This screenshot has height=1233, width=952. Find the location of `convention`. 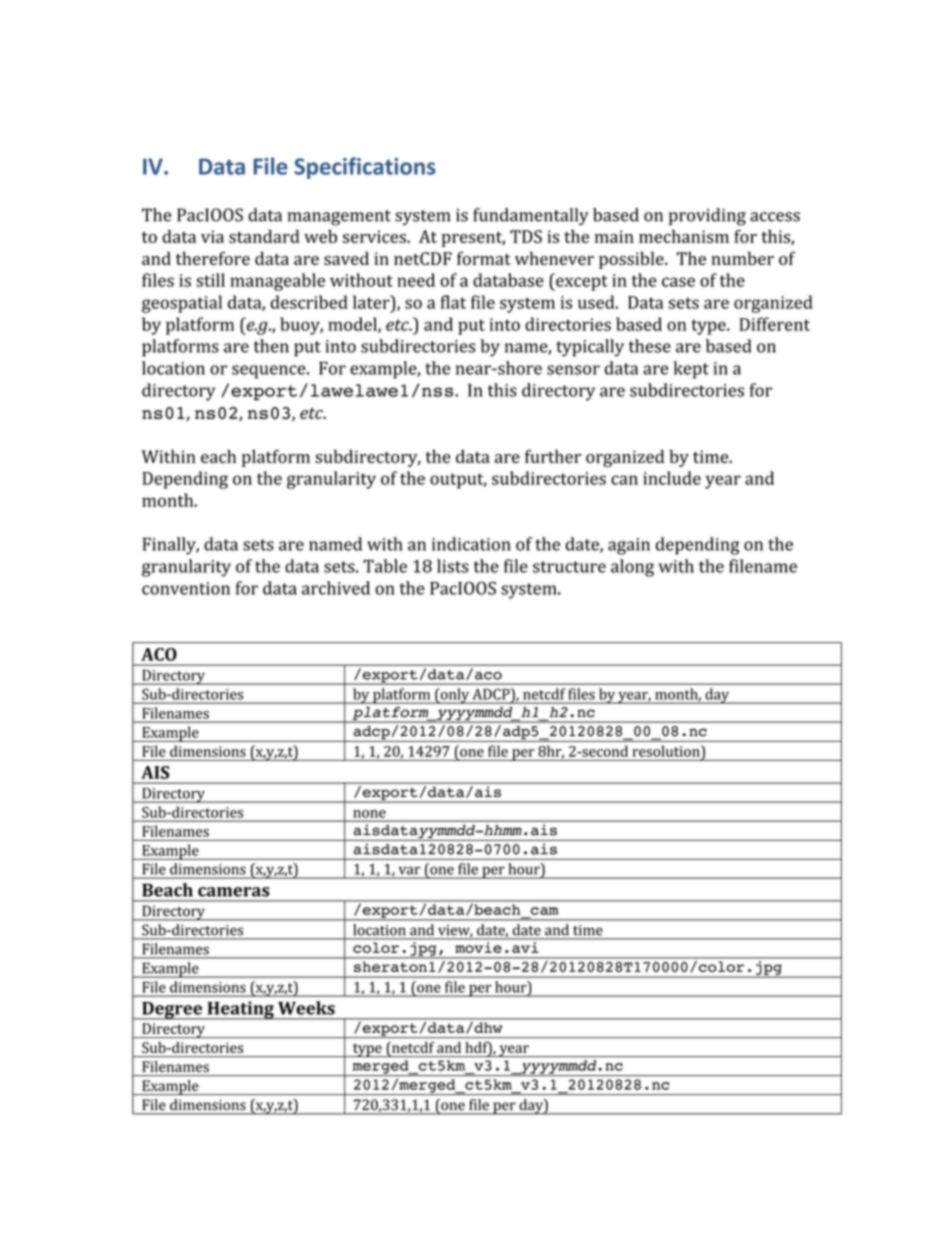

convention is located at coordinates (186, 588).
